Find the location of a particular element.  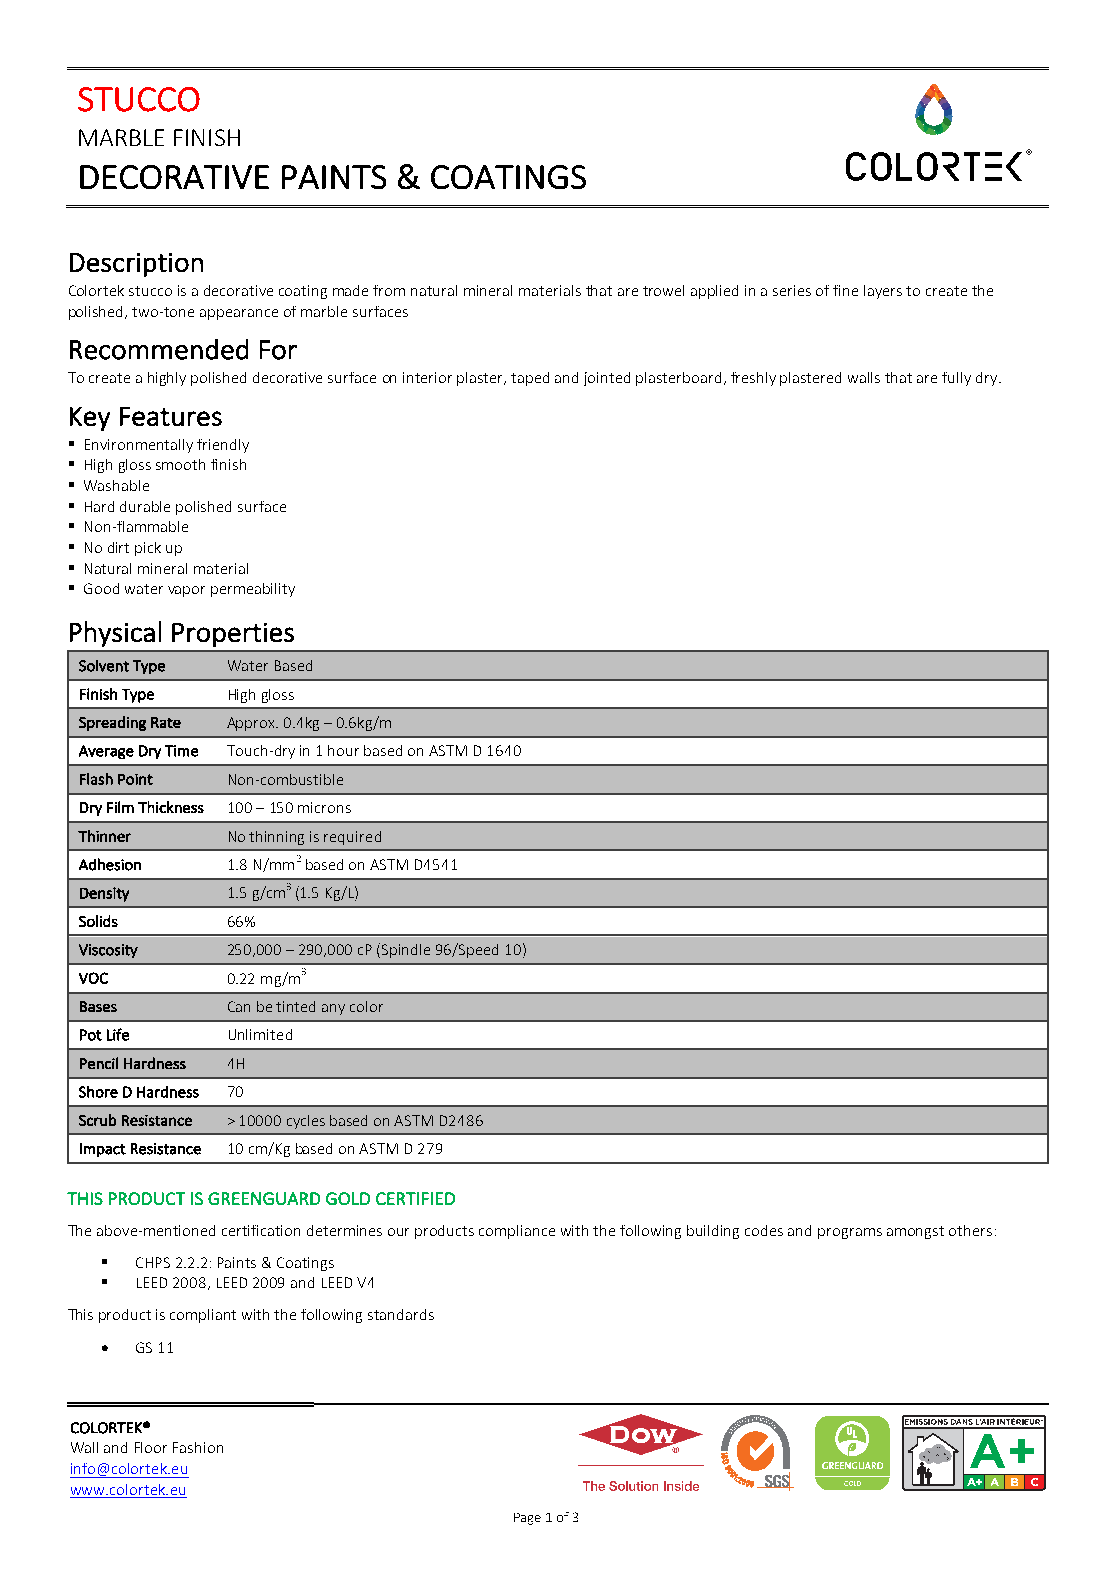

compliance is located at coordinates (517, 1232).
